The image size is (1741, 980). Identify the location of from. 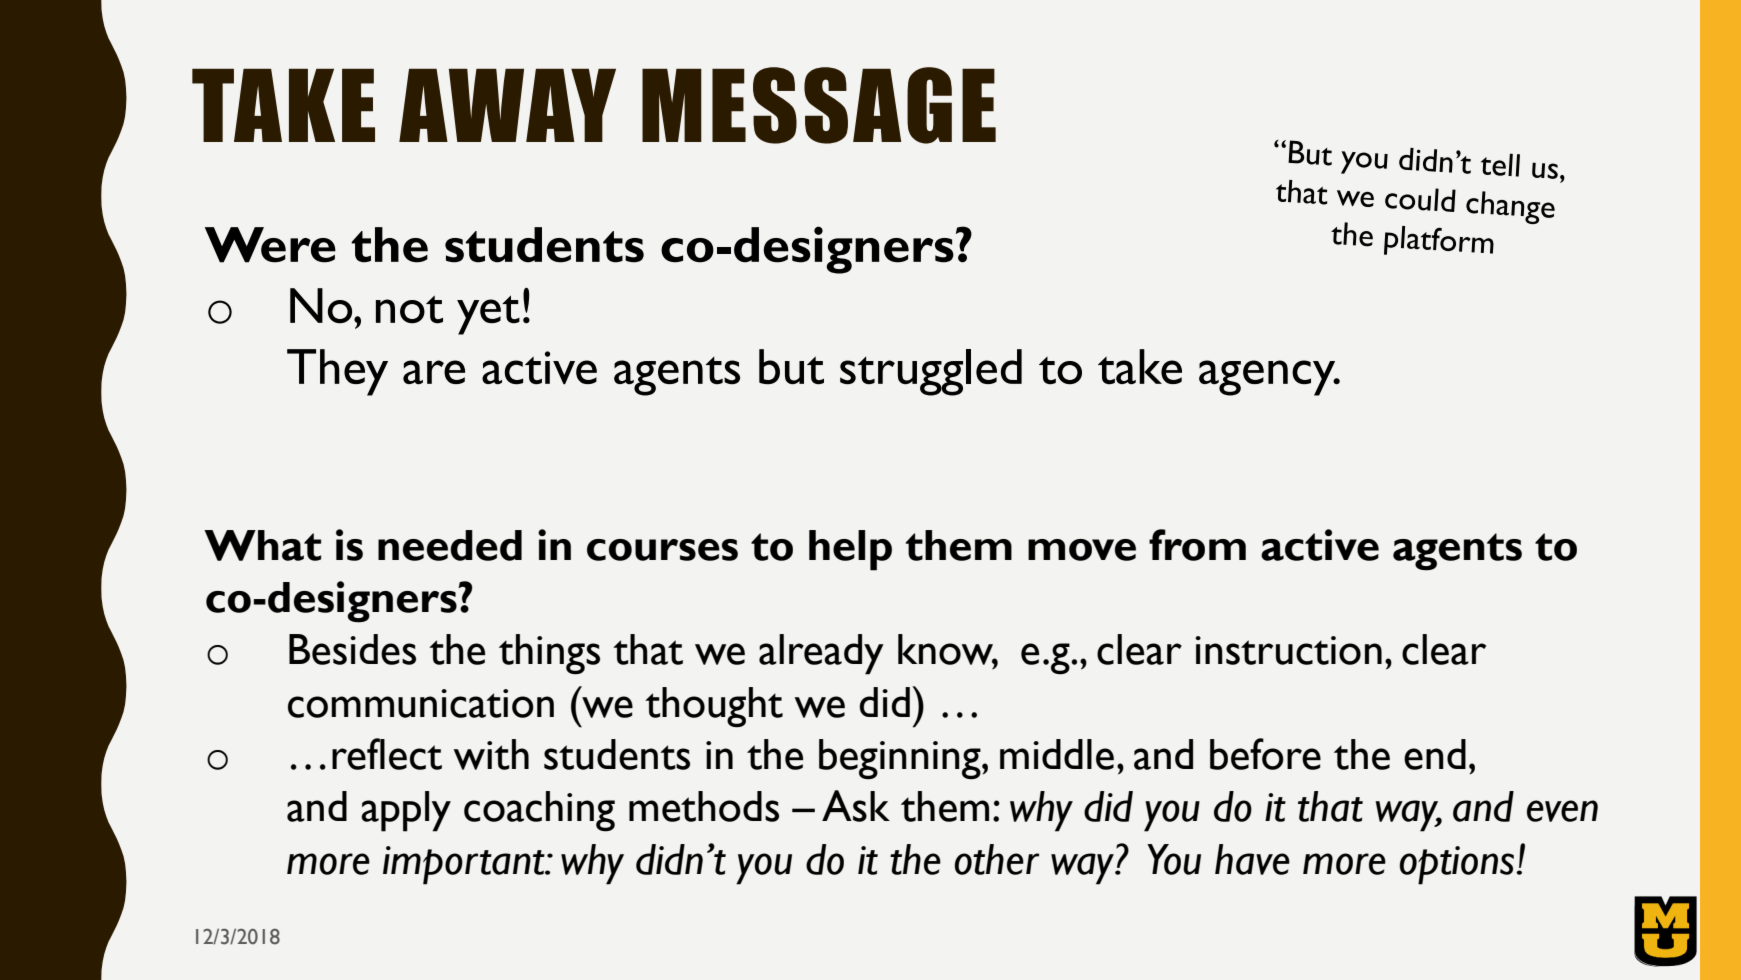
(1197, 545).
